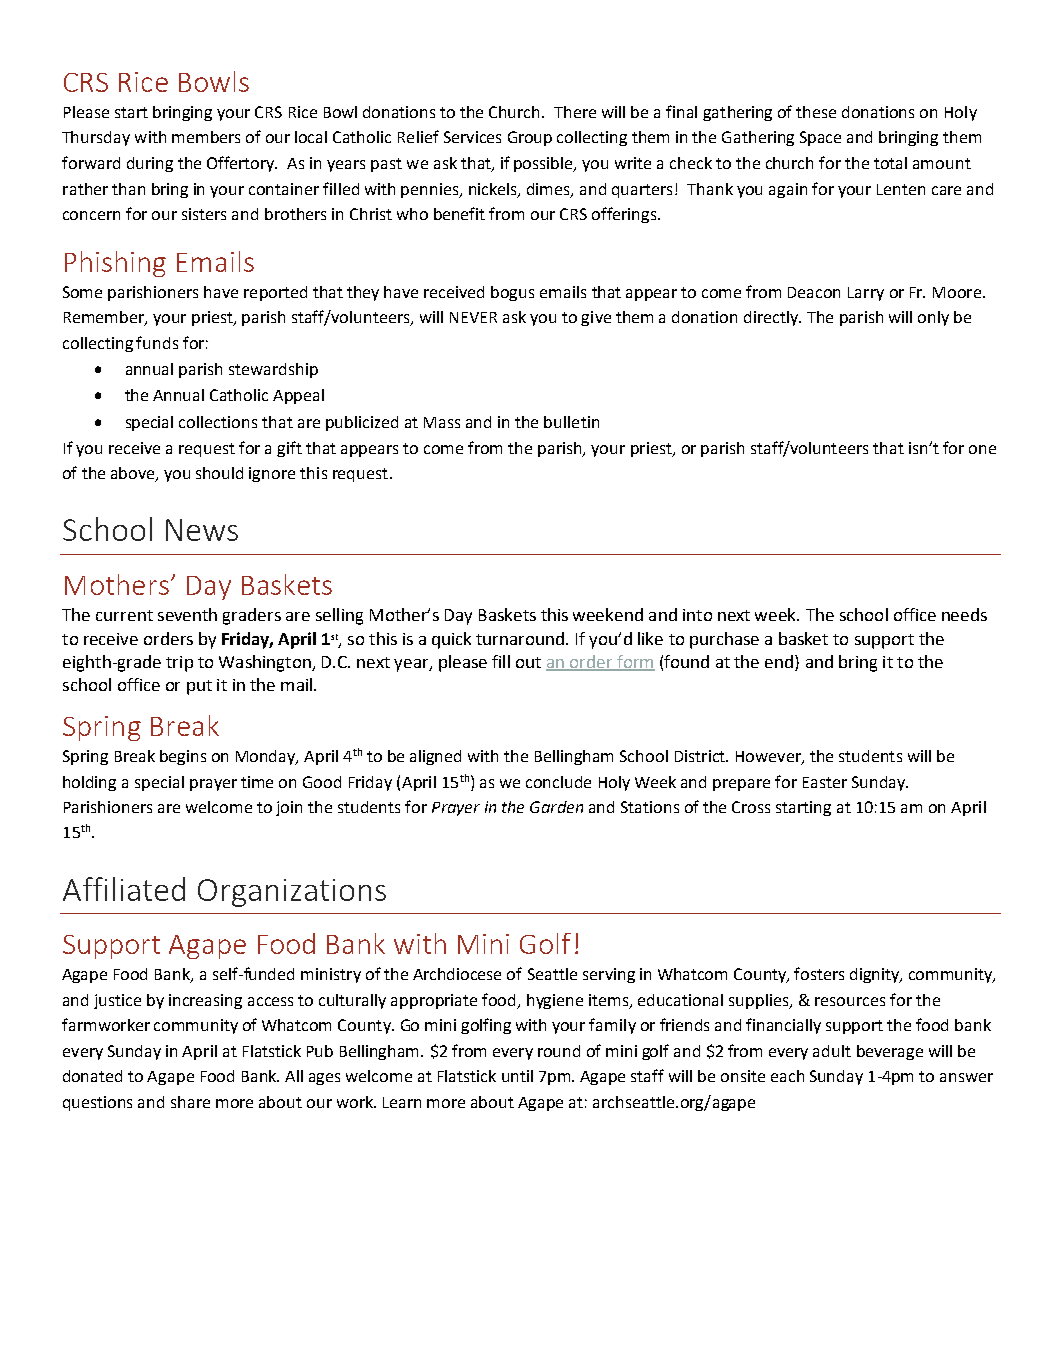 This document has height=1372, width=1060. Describe the element at coordinates (202, 530) in the document. I see `News` at that location.
